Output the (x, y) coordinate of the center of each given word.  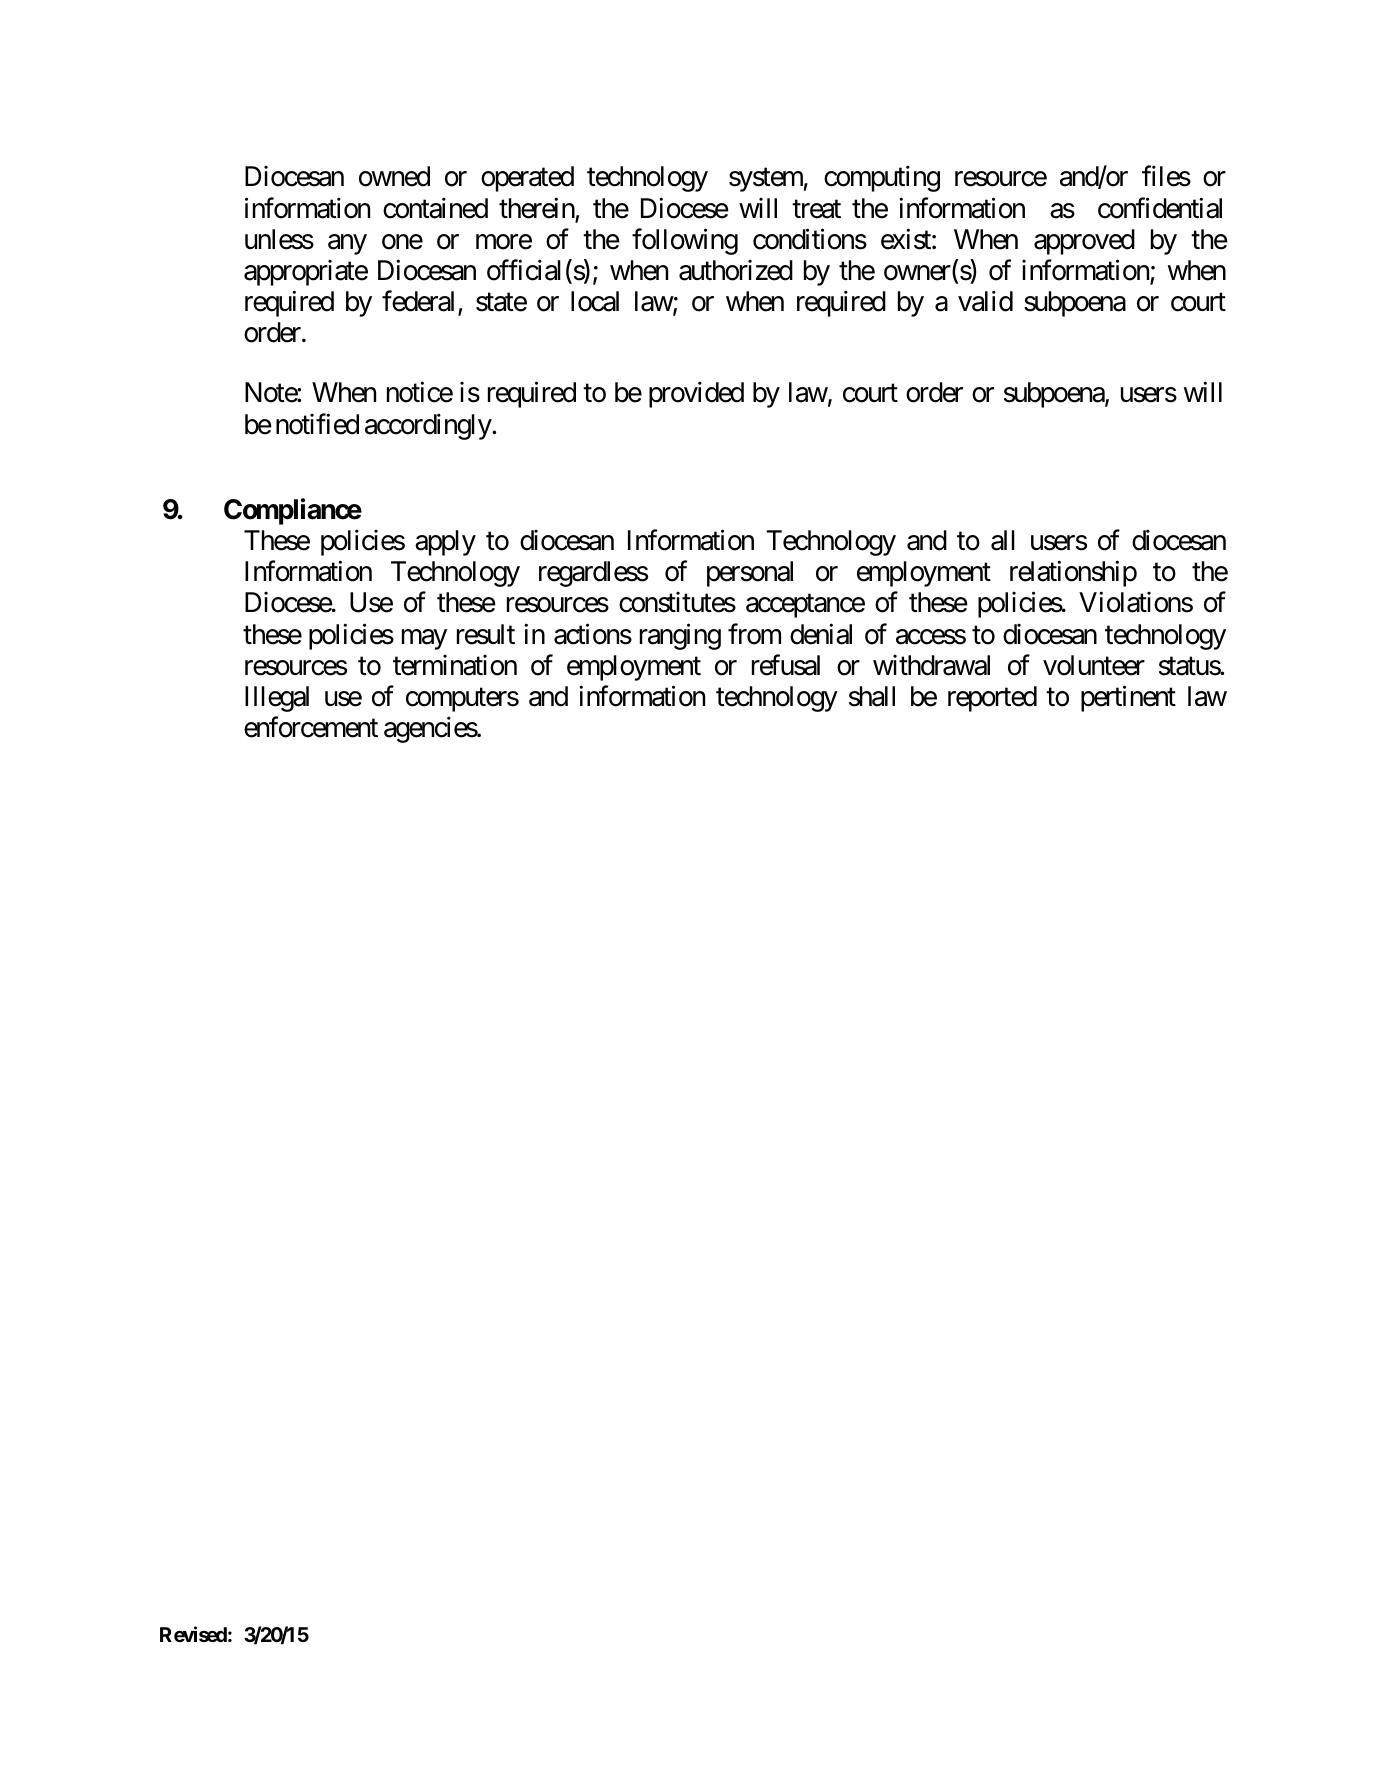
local (595, 301)
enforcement (311, 727)
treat (816, 209)
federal (420, 302)
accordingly (429, 426)
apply (445, 543)
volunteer (1094, 665)
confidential (1160, 208)
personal (750, 574)
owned (394, 176)
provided (696, 395)
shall (872, 696)
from (754, 634)
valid (985, 301)
